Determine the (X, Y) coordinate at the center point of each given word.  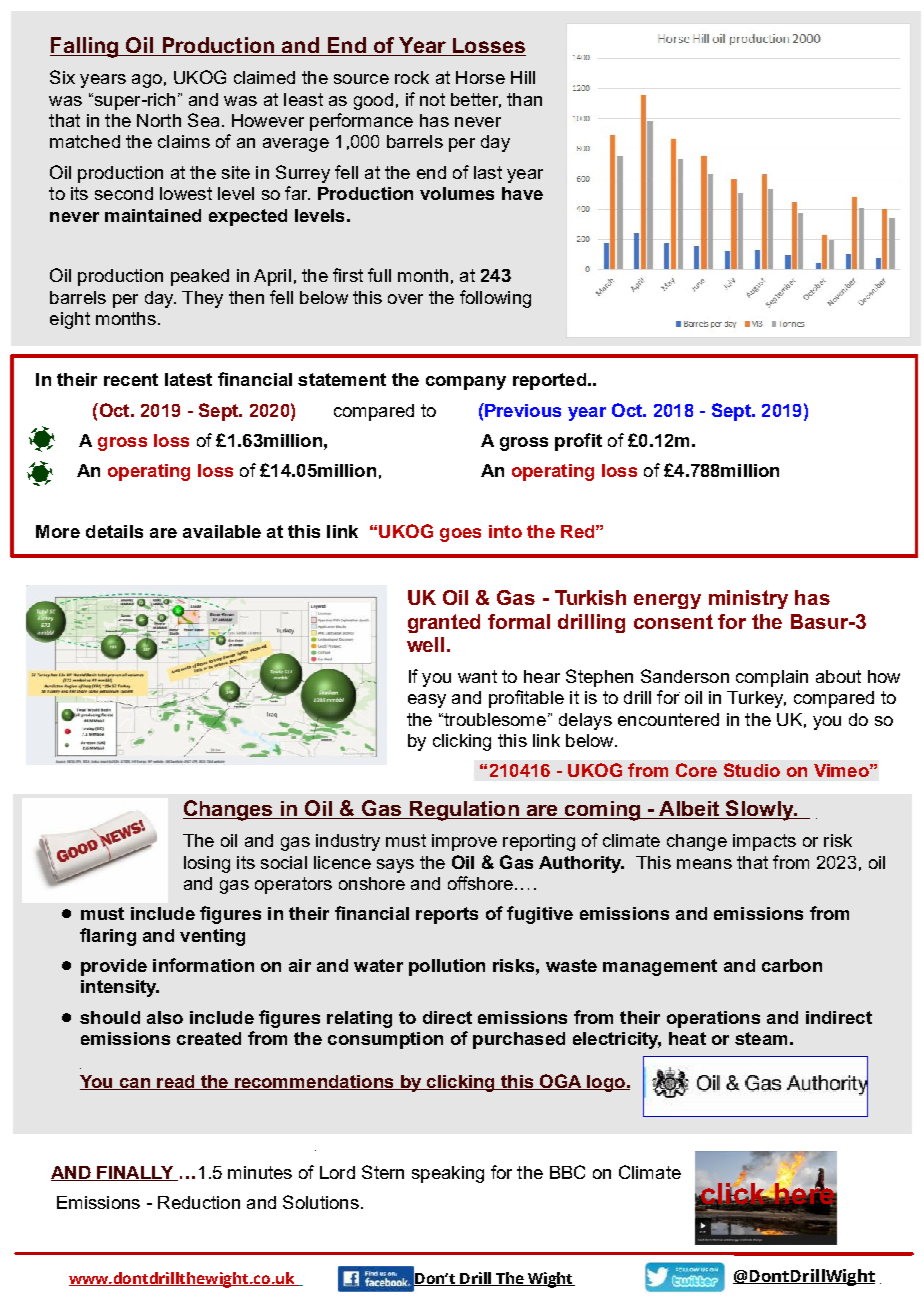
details (114, 531)
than (524, 99)
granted (444, 623)
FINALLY (135, 1173)
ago (147, 81)
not (432, 99)
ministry (748, 599)
